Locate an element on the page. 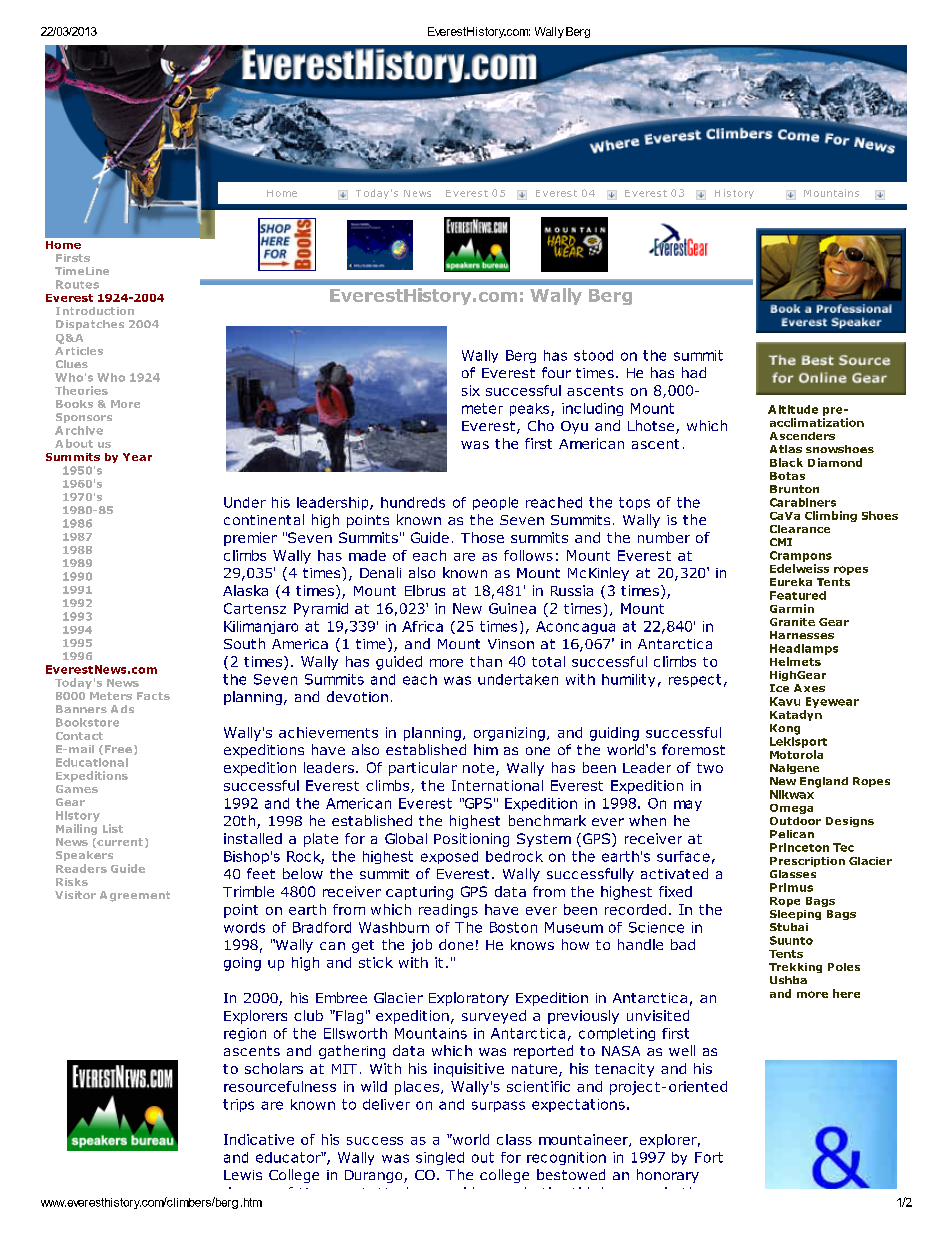 The image size is (952, 1233). Readers is located at coordinates (81, 868).
